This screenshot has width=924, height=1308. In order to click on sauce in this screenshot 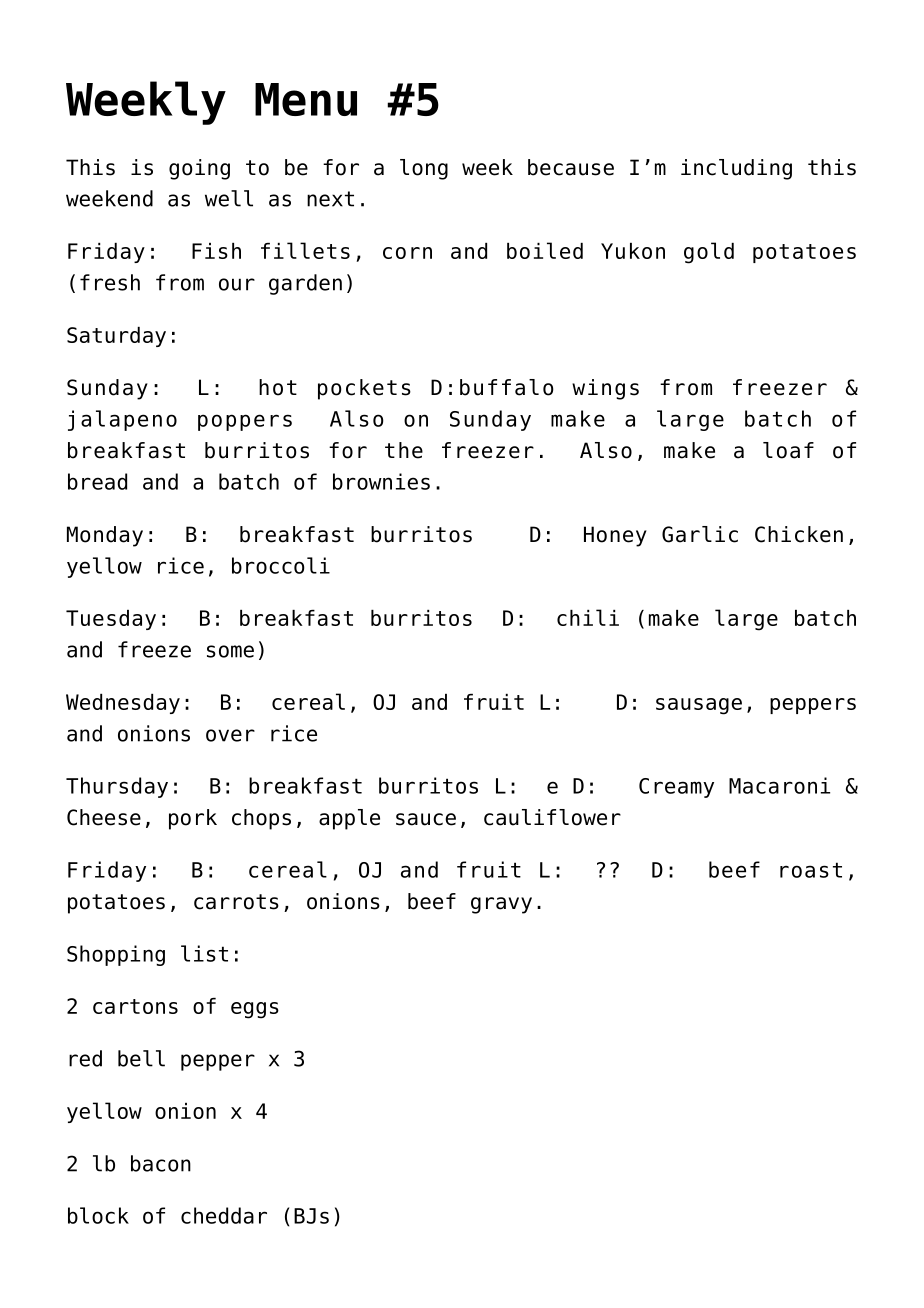, I will do `click(426, 819)`.
